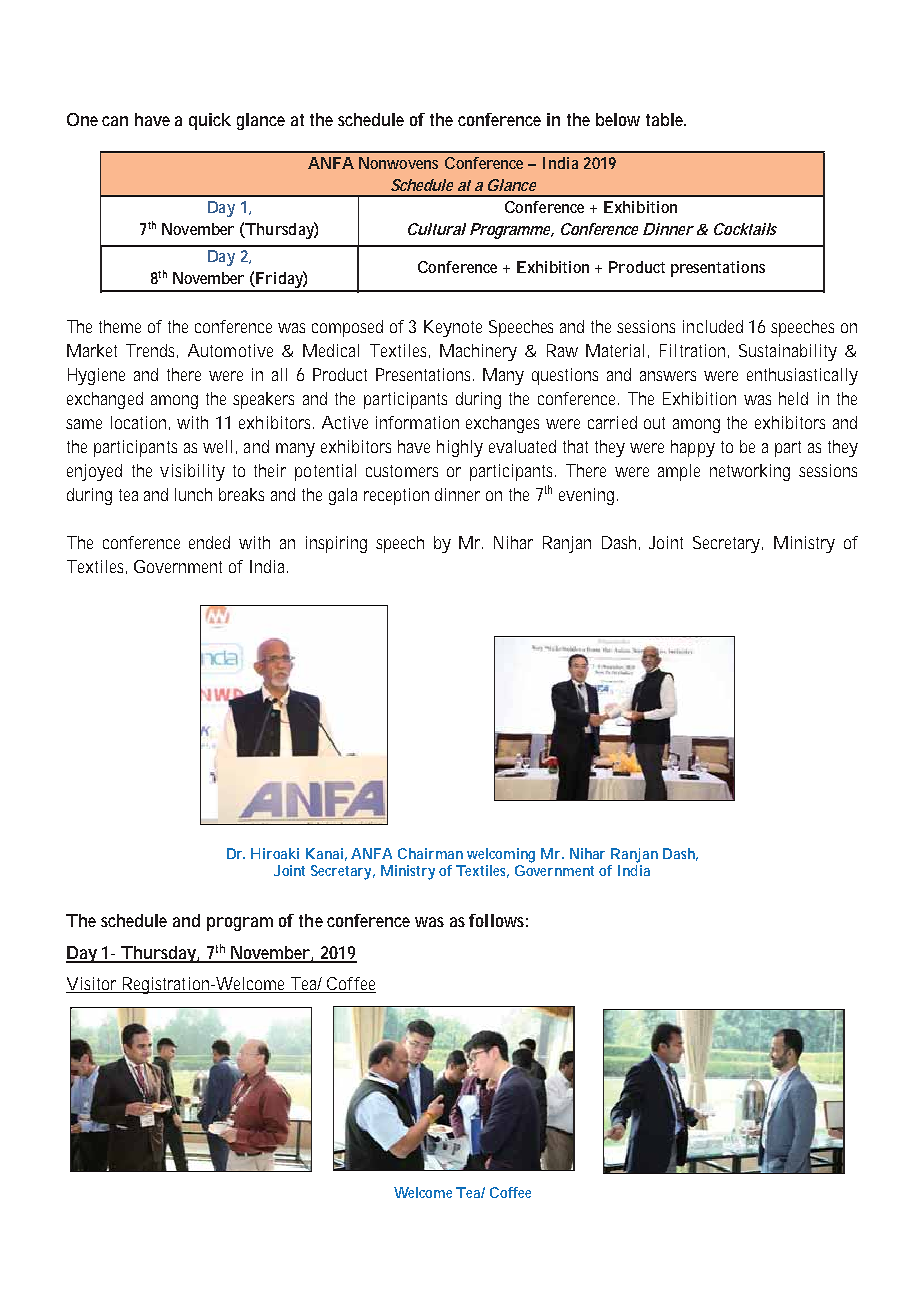  I want to click on inspiring, so click(336, 544).
